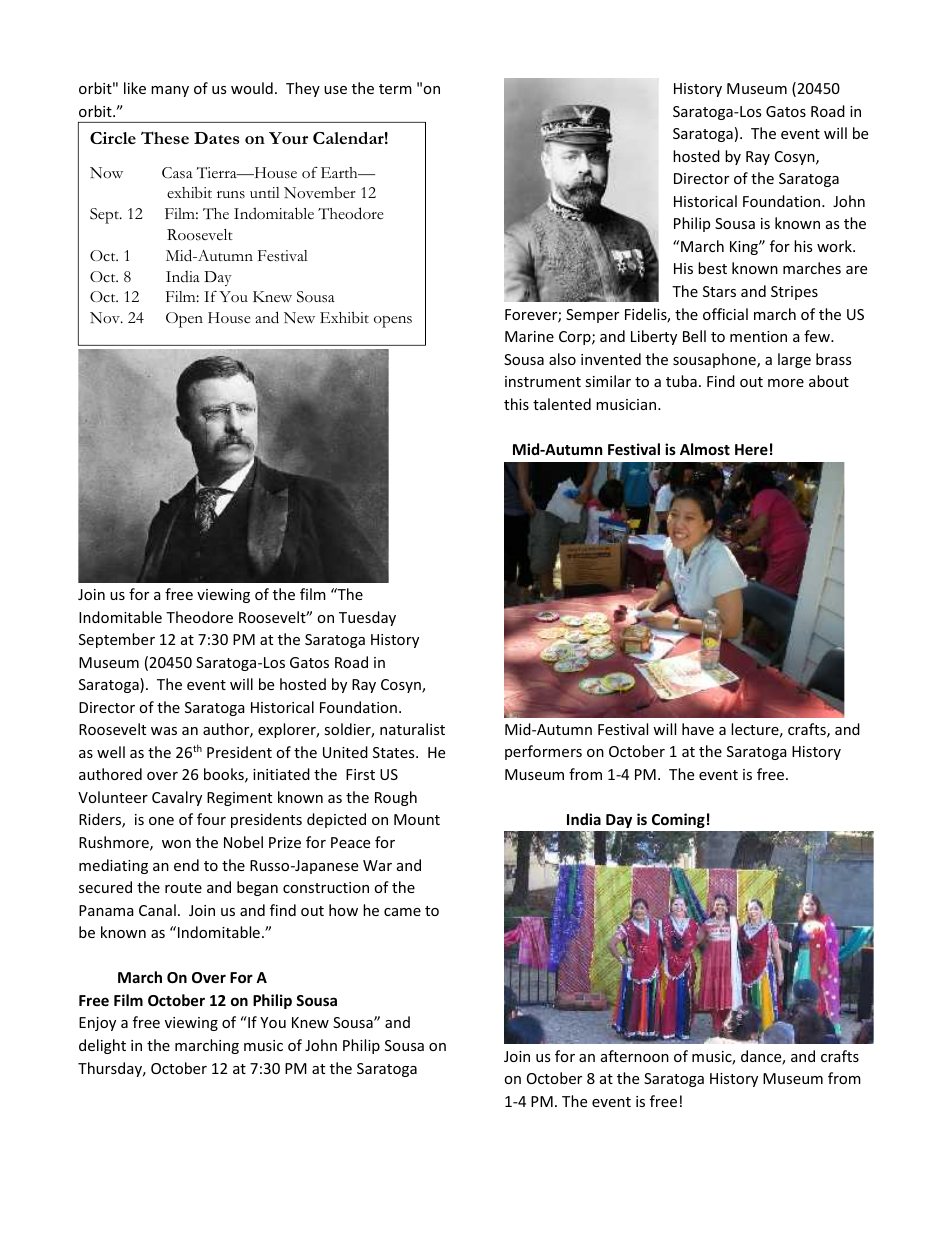 The width and height of the document is (952, 1233). Describe the element at coordinates (395, 89) in the document. I see `term` at that location.
